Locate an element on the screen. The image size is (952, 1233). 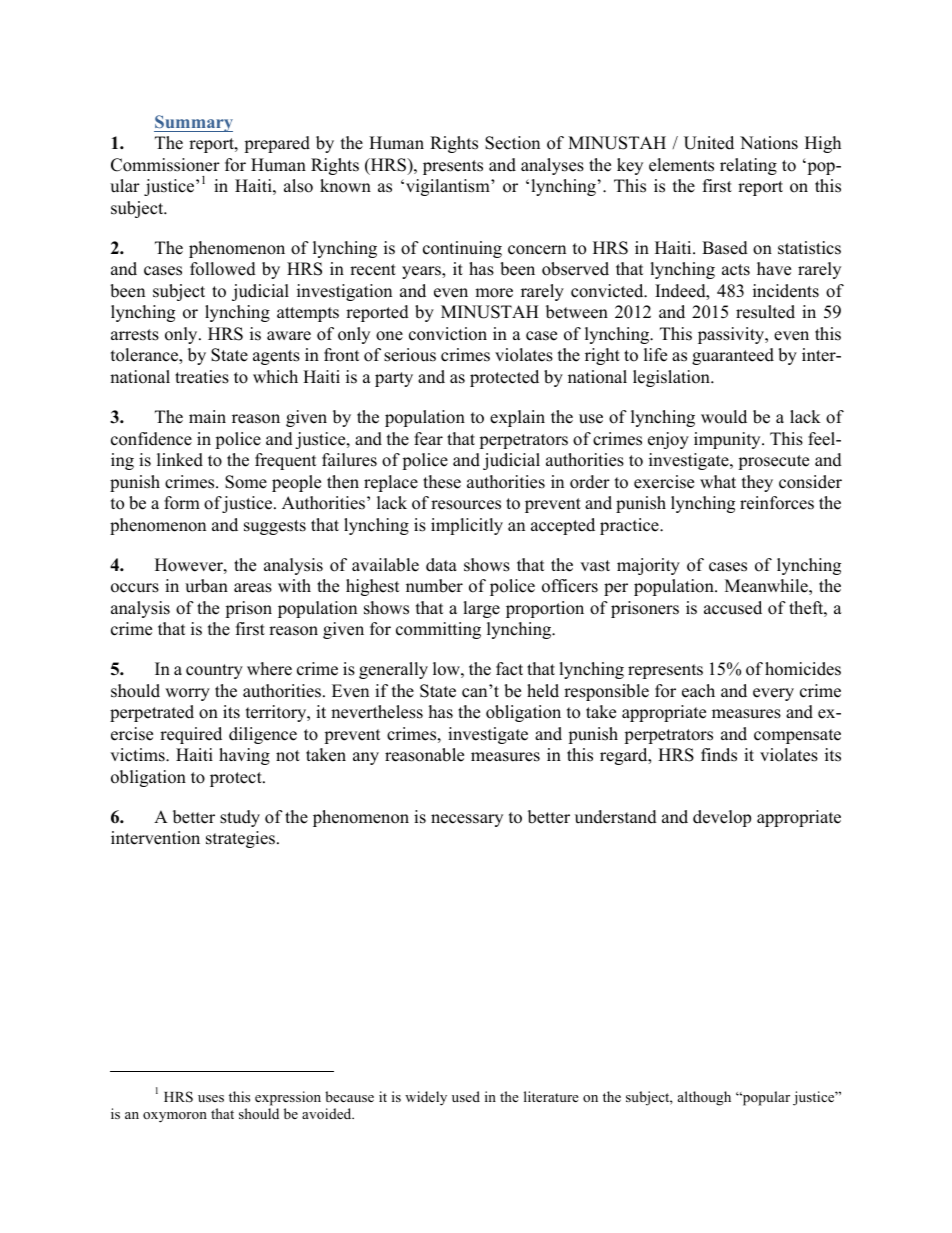
these is located at coordinates (442, 482).
